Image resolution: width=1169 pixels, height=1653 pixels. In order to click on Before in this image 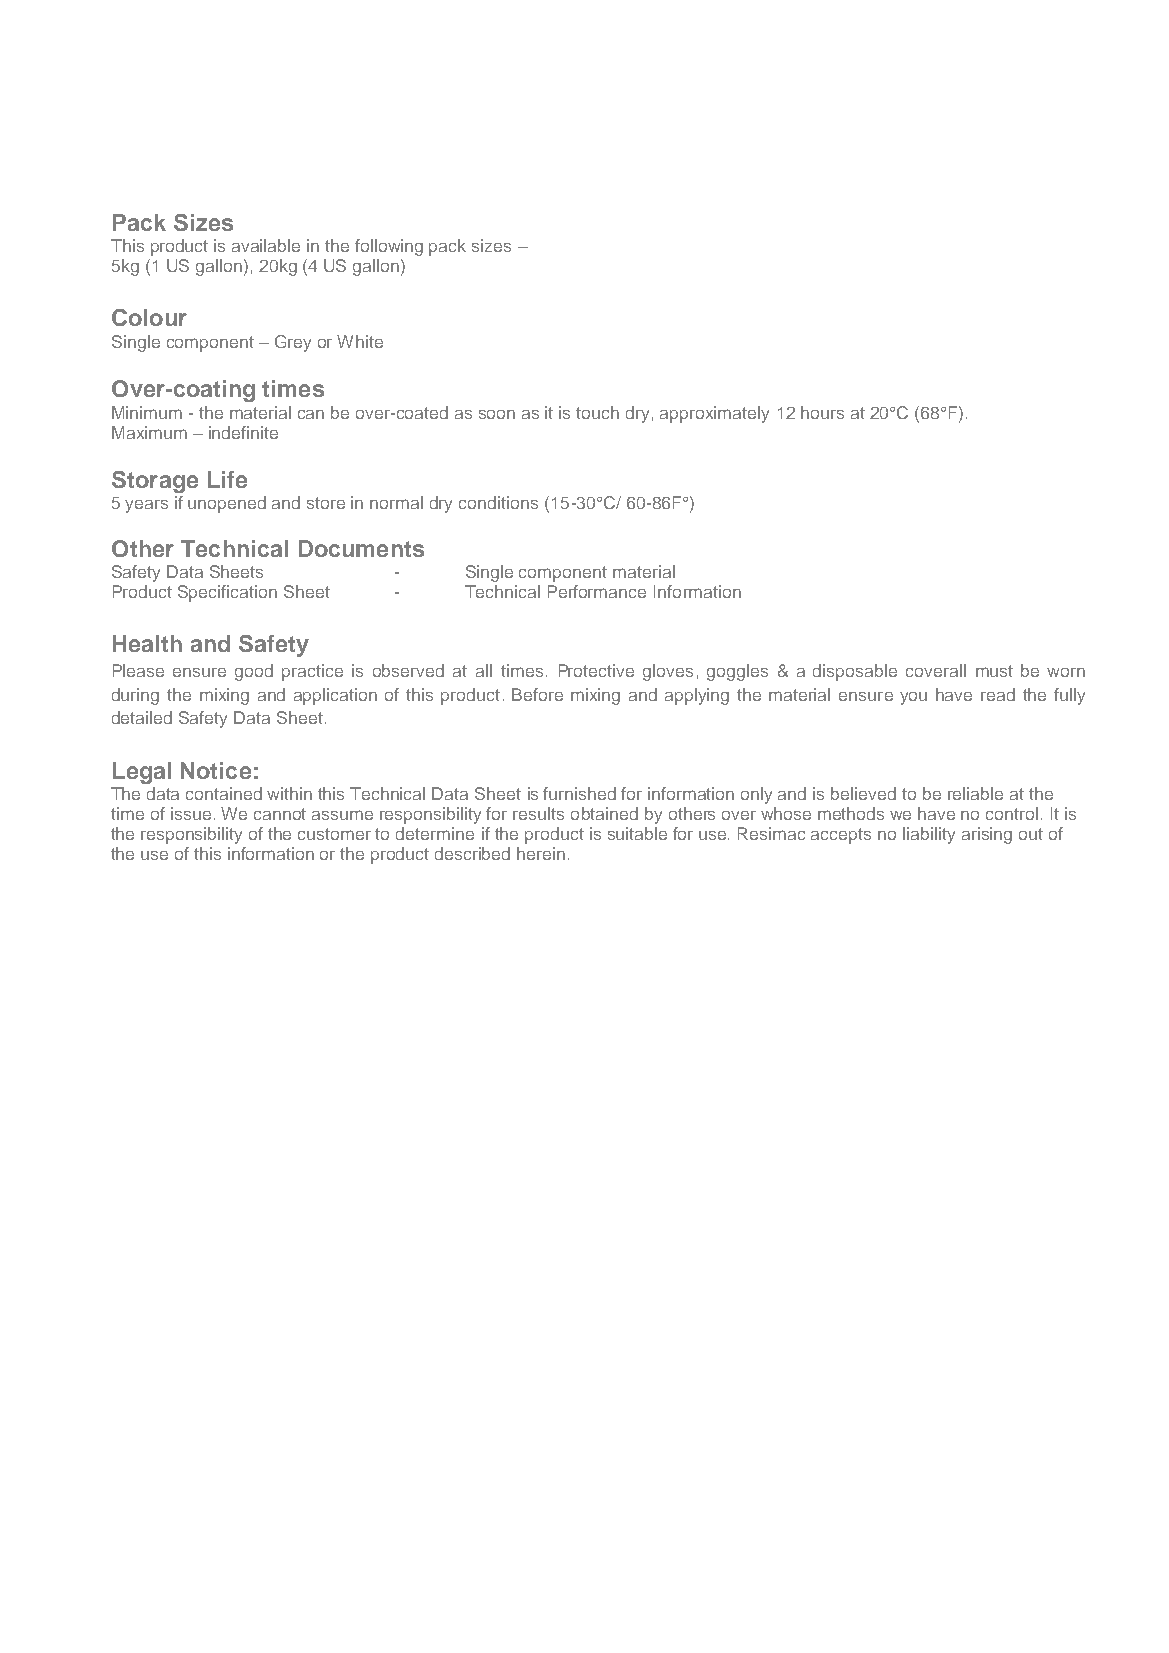, I will do `click(537, 694)`.
